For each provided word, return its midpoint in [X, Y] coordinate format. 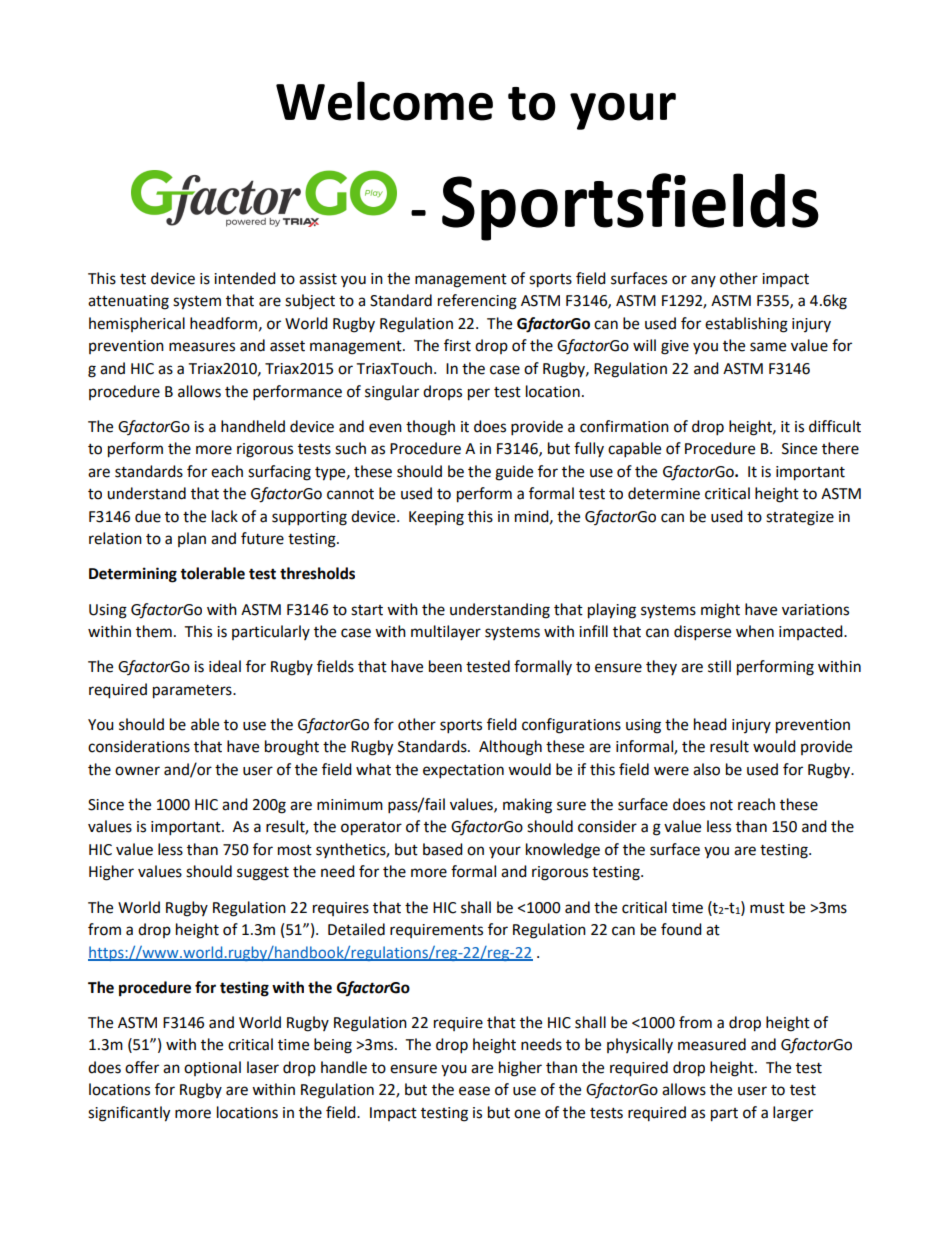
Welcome [384, 101]
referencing [477, 302]
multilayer [446, 632]
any [703, 281]
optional [212, 1068]
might [720, 611]
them [154, 631]
